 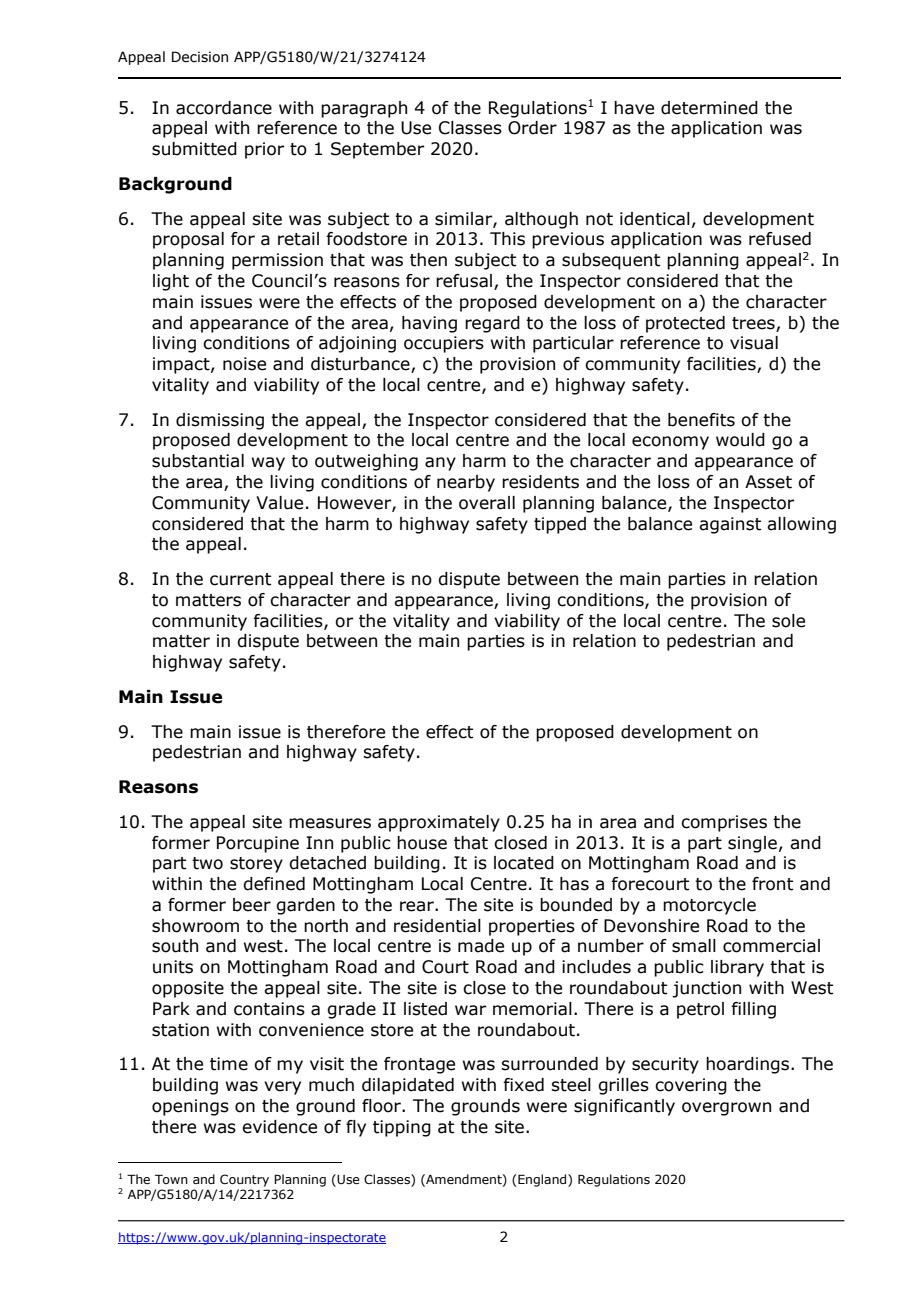 What do you see at coordinates (532, 128) in the screenshot?
I see `Order` at bounding box center [532, 128].
